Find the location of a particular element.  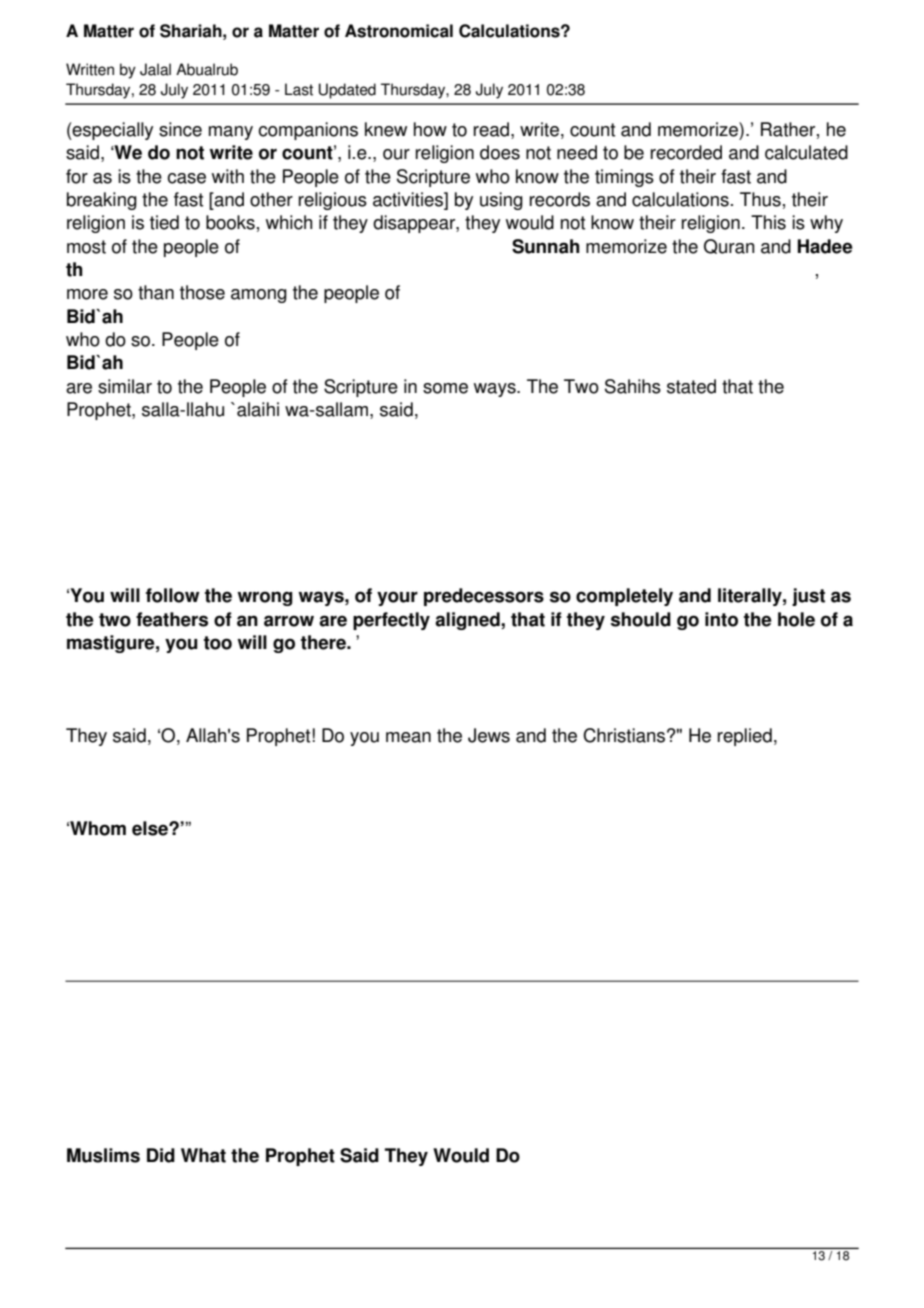

Did is located at coordinates (161, 1155).
